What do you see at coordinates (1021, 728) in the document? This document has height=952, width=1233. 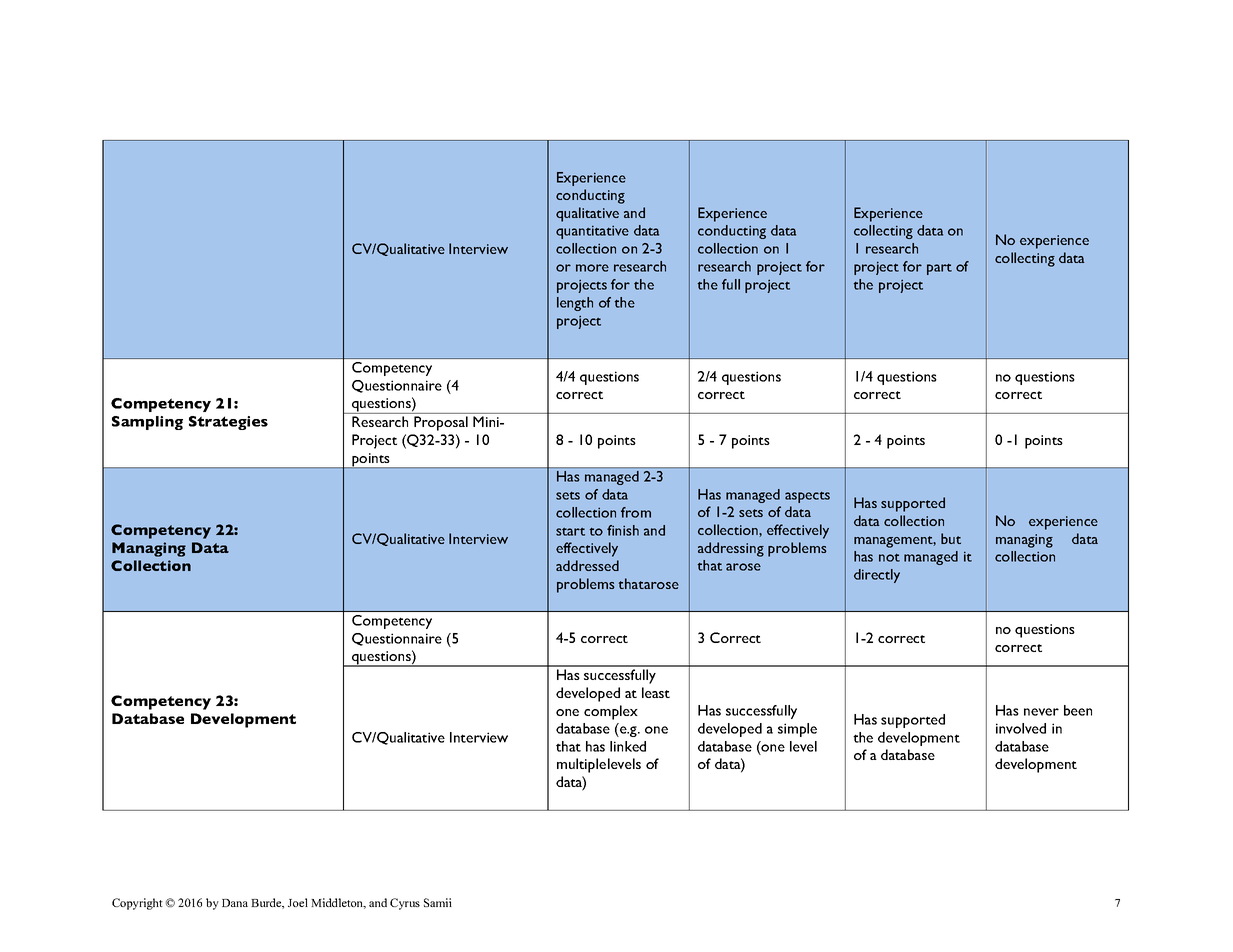 I see `involved` at bounding box center [1021, 728].
